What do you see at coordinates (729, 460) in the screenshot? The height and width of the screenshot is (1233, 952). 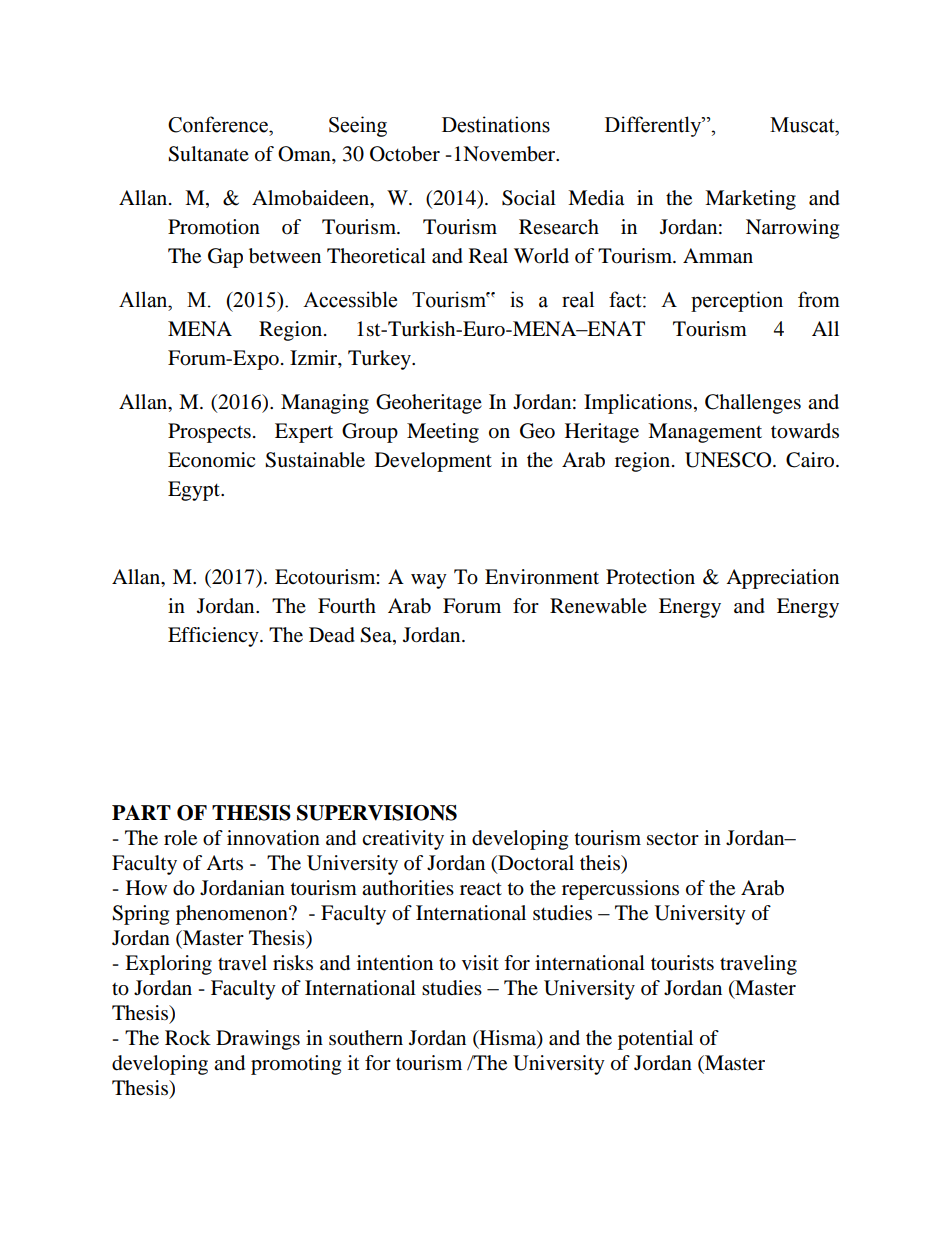 I see `UNESCO` at bounding box center [729, 460].
